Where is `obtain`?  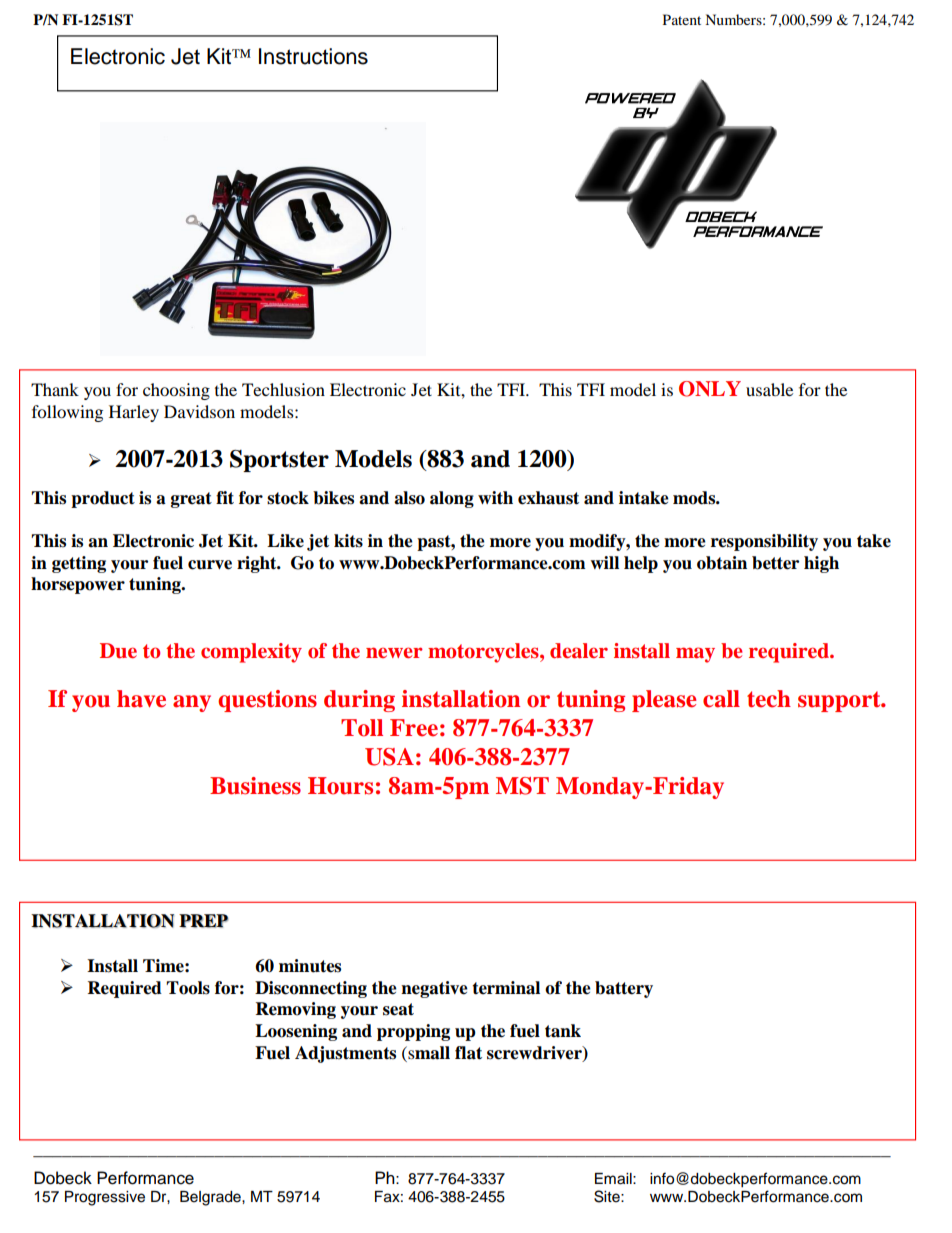
obtain is located at coordinates (722, 563).
